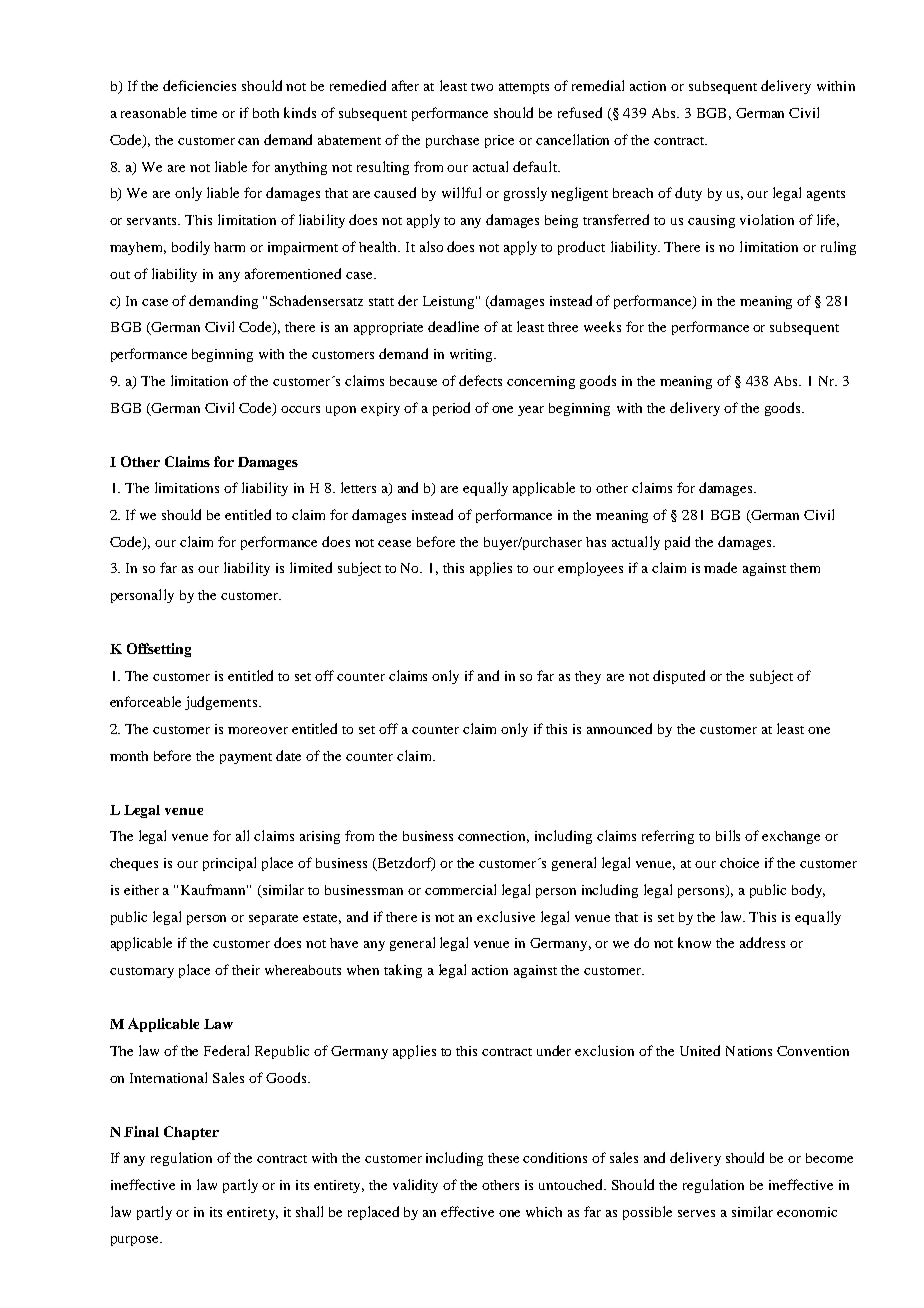  What do you see at coordinates (222, 703) in the image?
I see `judgements` at bounding box center [222, 703].
